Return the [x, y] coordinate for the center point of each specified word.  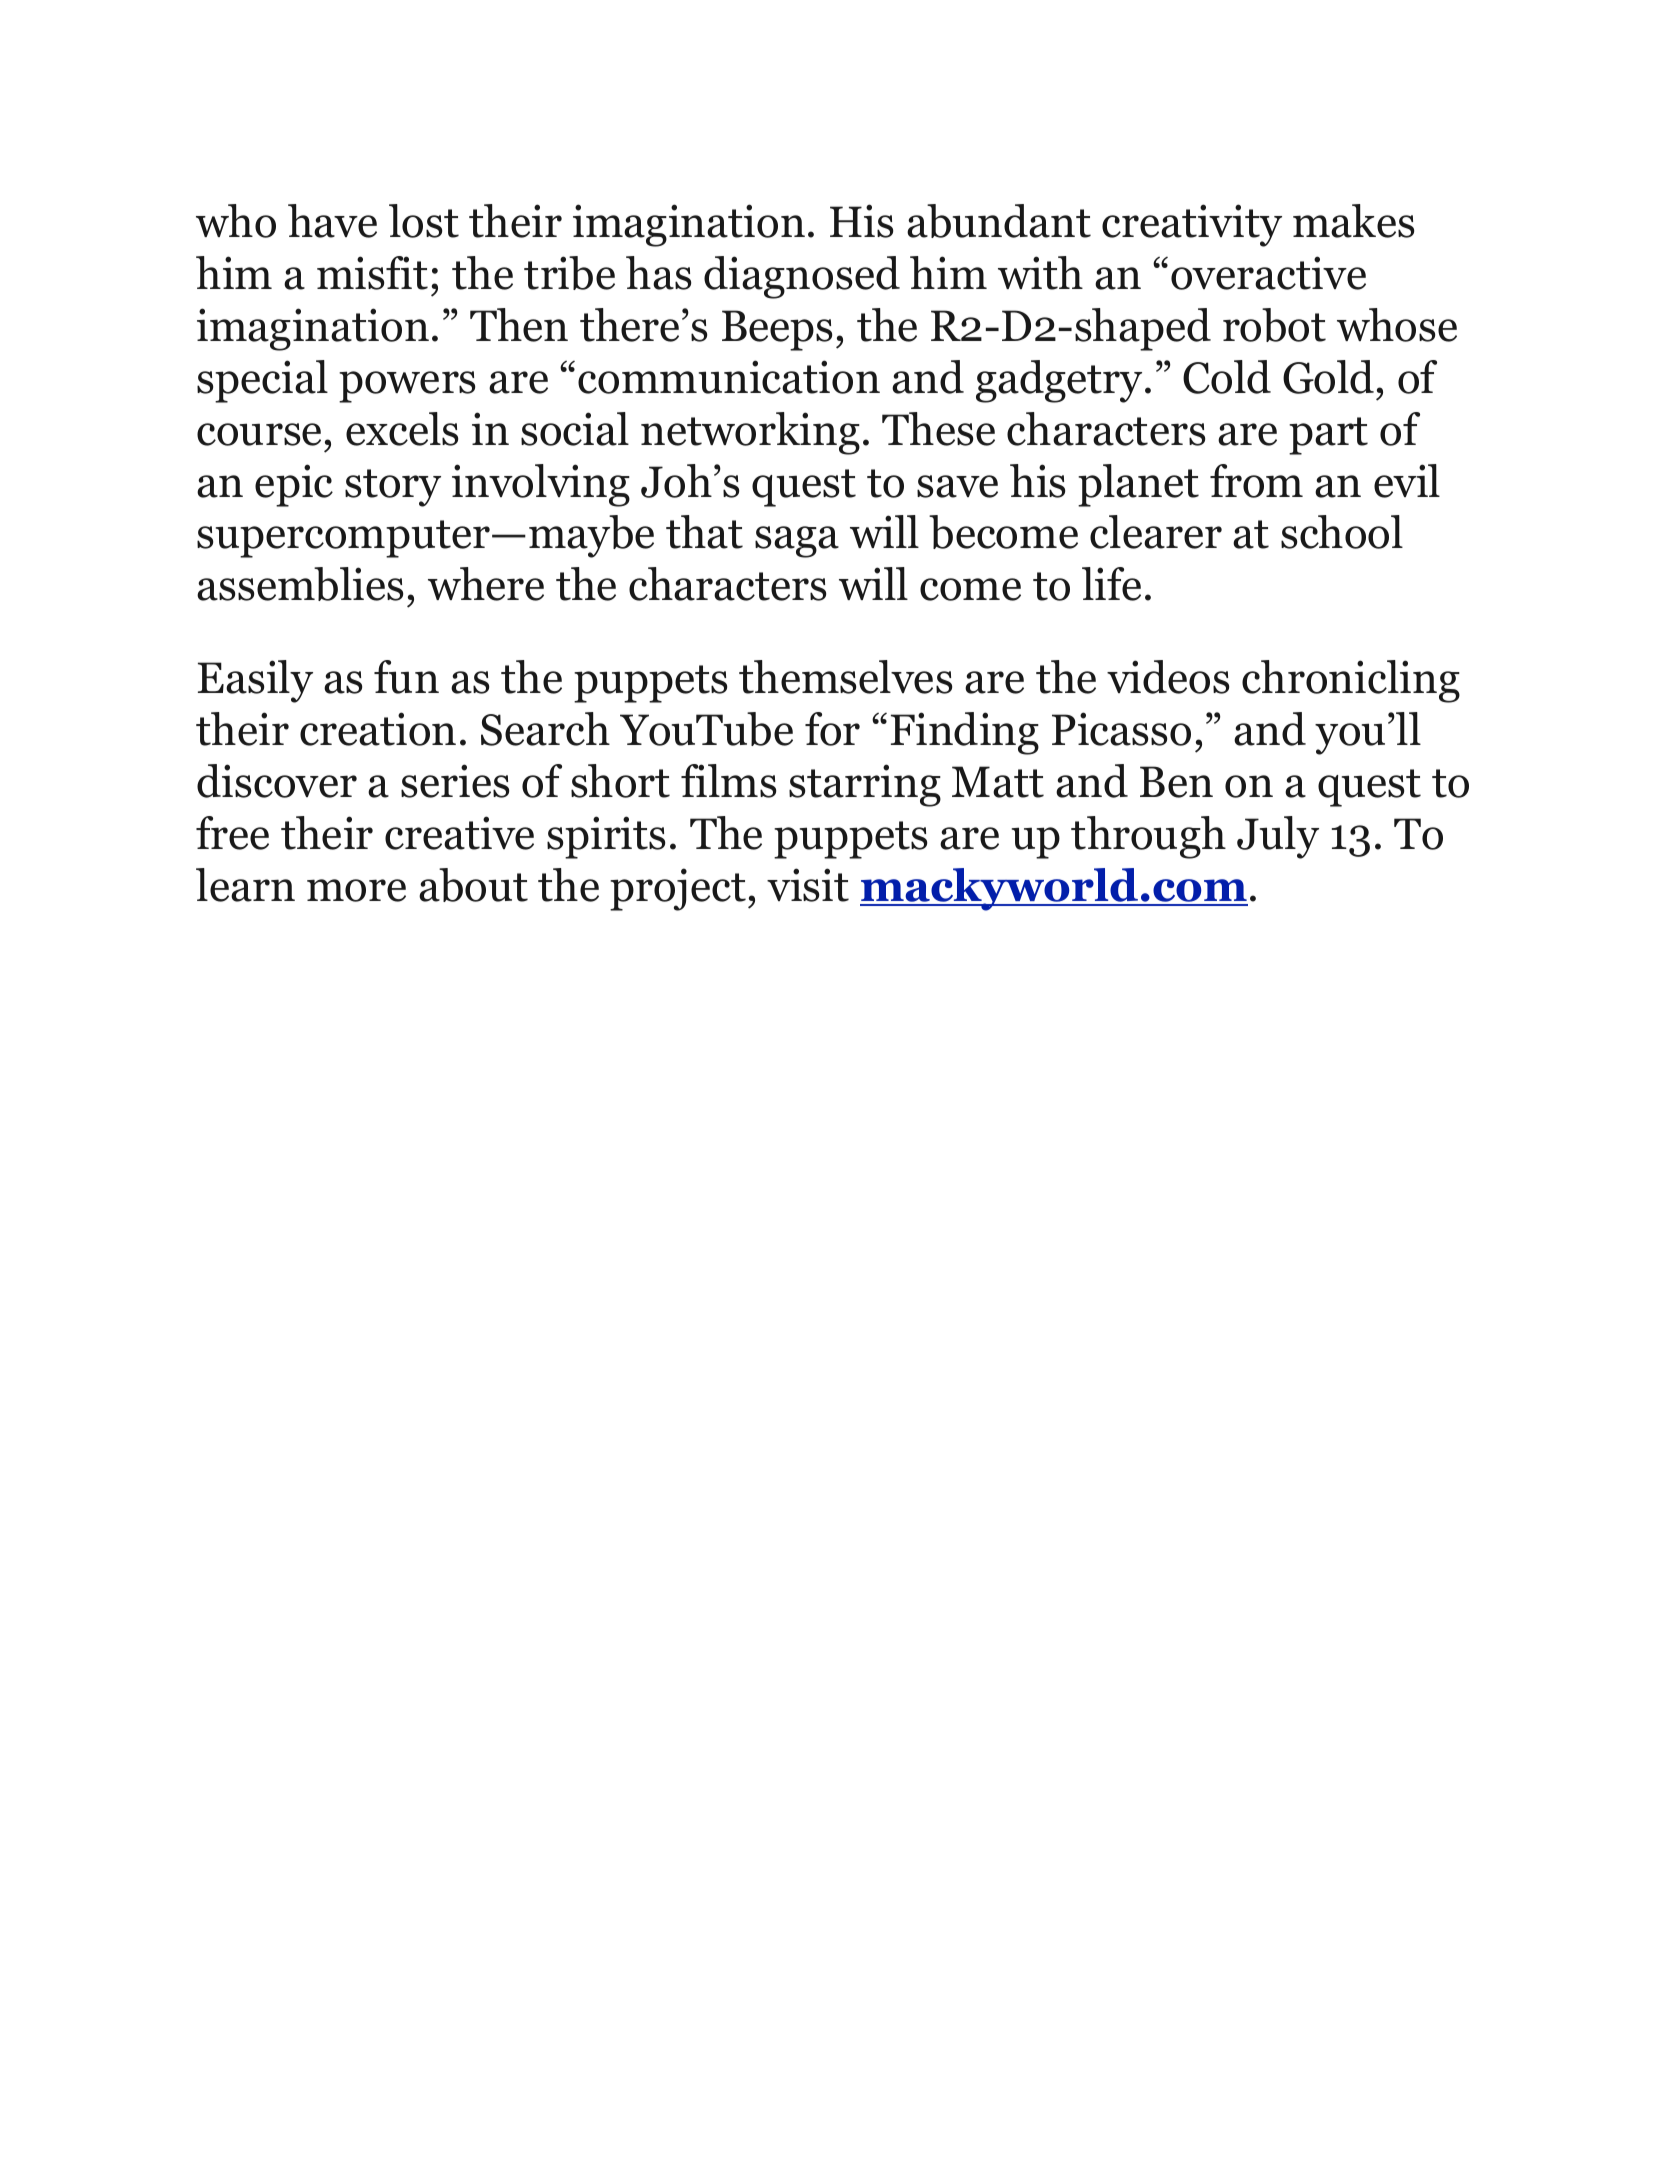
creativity [1192, 225]
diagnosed [802, 277]
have [332, 221]
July [1278, 837]
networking [750, 433]
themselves [845, 677]
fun [406, 677]
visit [808, 885]
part [1328, 436]
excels [402, 429]
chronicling [1351, 681]
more [356, 890]
